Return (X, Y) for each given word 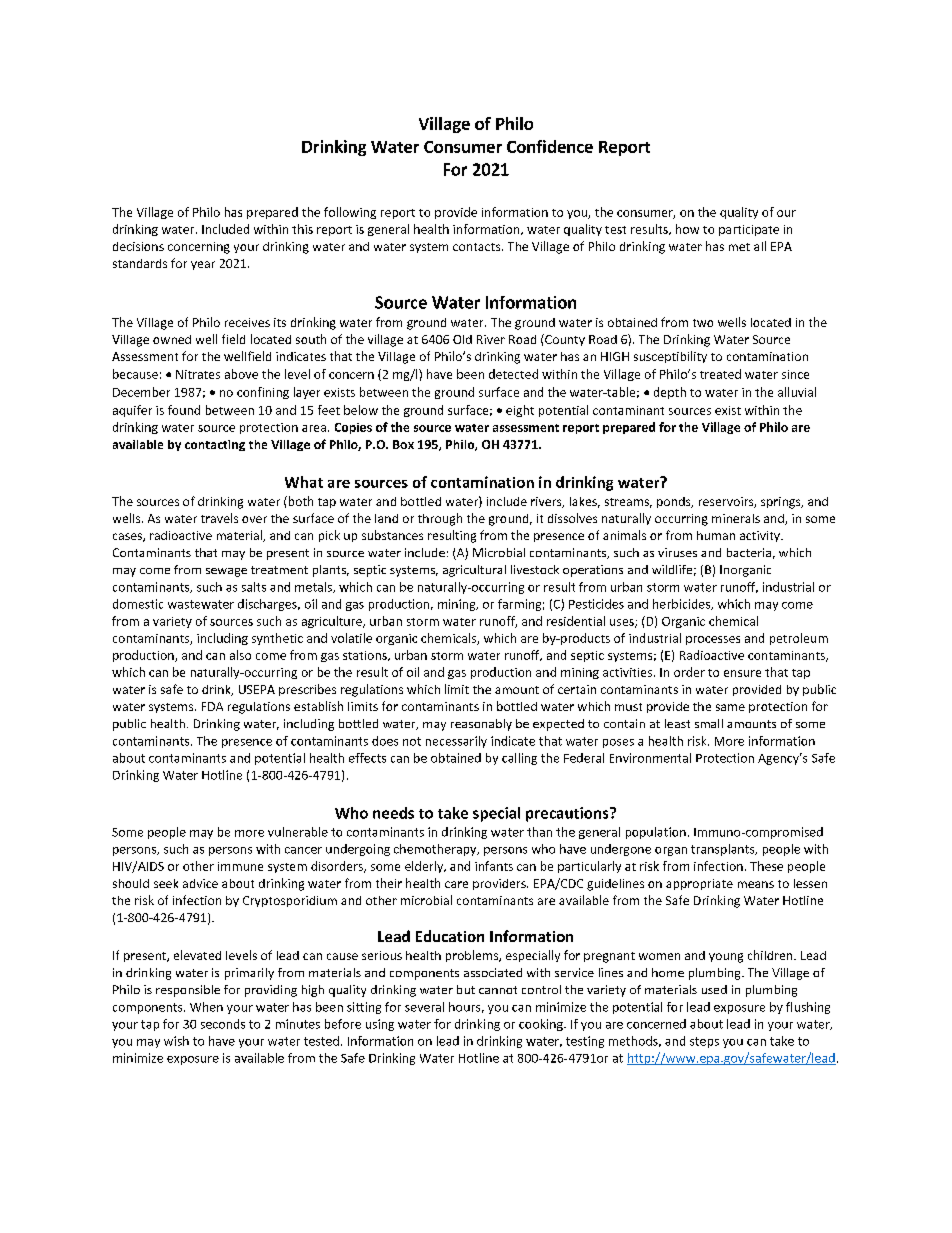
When (206, 1007)
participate (749, 230)
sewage (226, 572)
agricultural (474, 571)
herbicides (683, 604)
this (302, 229)
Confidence (550, 146)
